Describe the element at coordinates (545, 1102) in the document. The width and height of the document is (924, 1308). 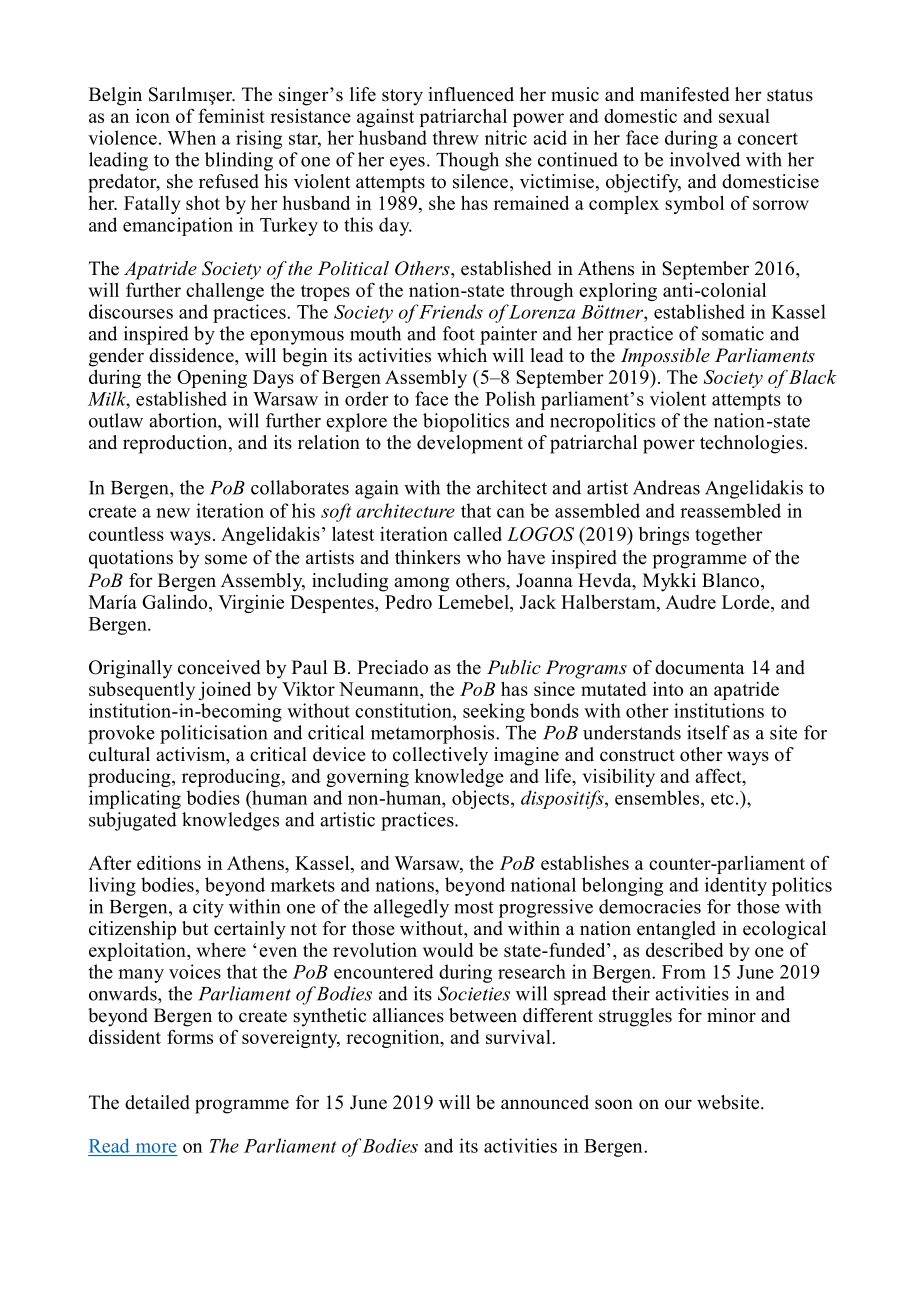
I see `announced` at that location.
